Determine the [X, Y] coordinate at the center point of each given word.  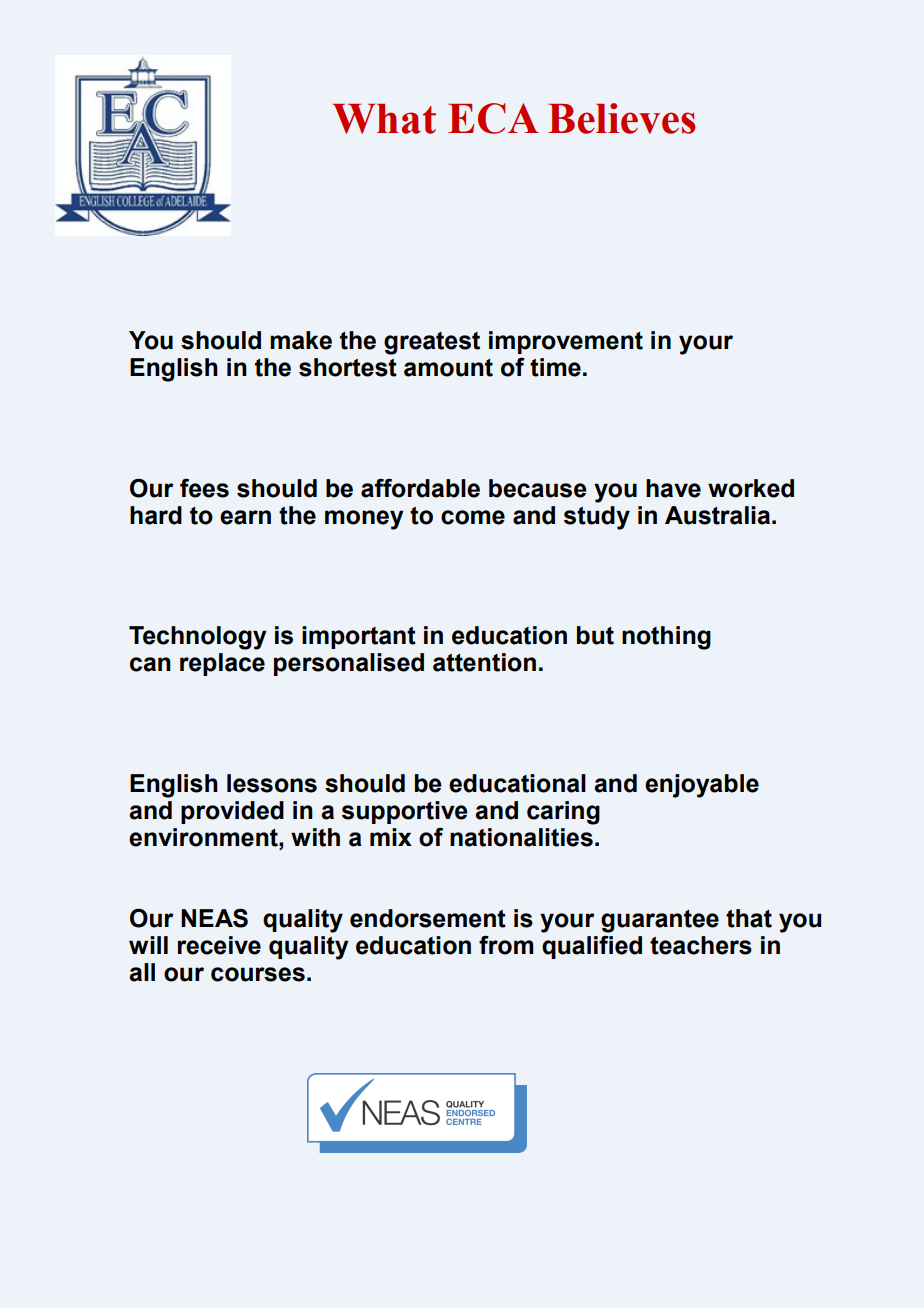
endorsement [428, 918]
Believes [621, 118]
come [473, 517]
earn [245, 517]
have [673, 488]
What [384, 119]
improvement [566, 342]
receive [219, 945]
